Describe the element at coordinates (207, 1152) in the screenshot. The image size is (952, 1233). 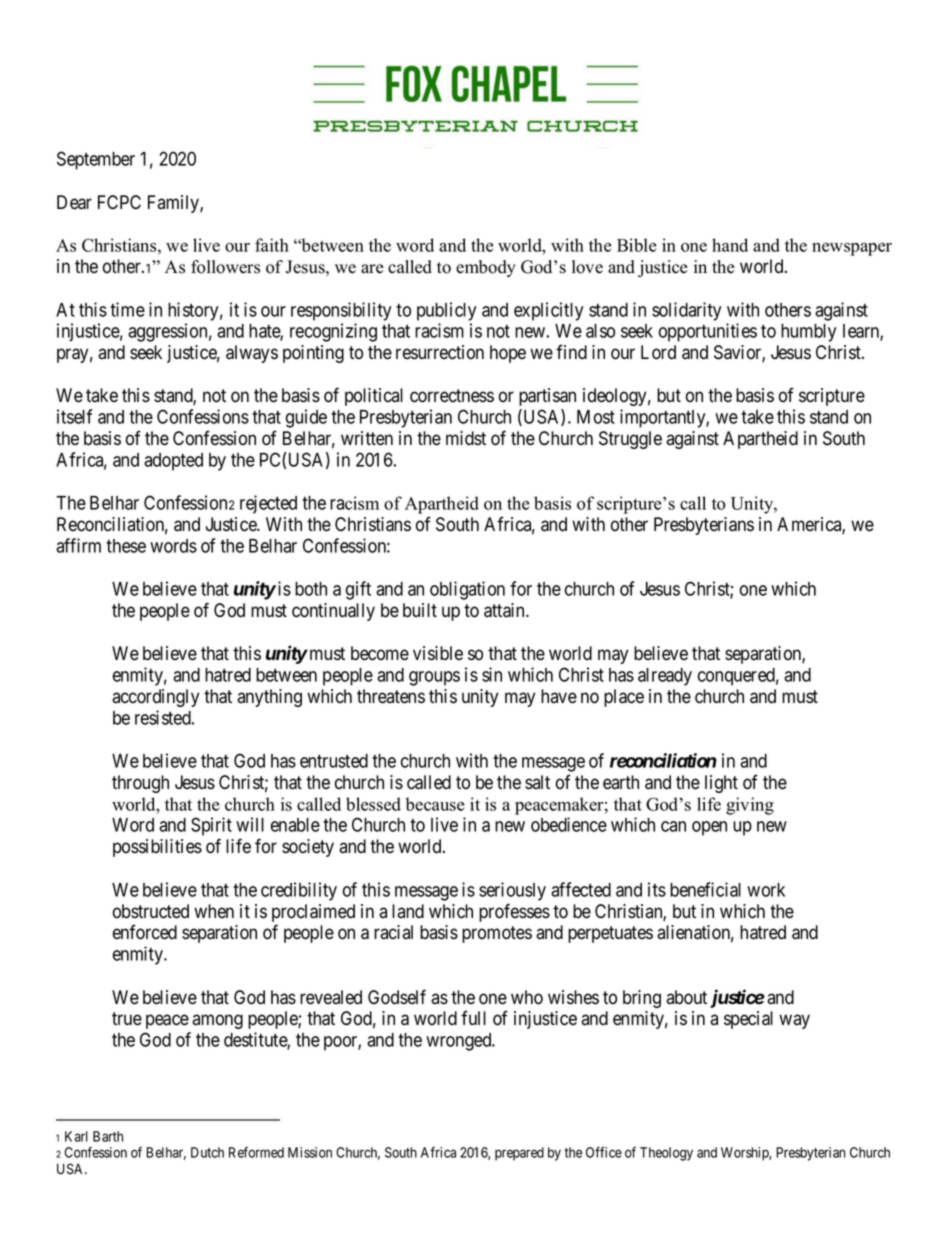
I see `Dutch` at that location.
